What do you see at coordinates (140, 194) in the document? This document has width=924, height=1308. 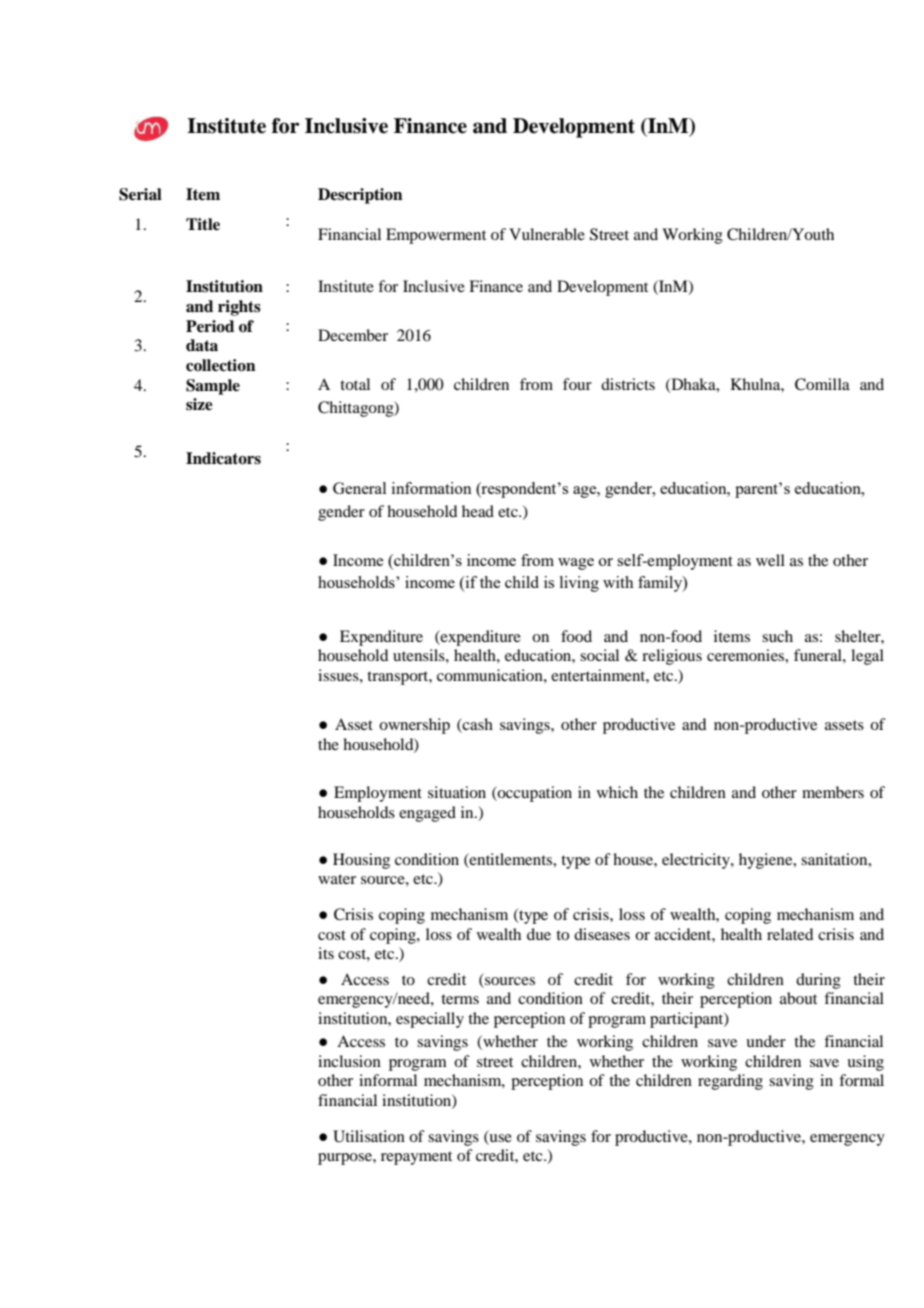 I see `Serial` at bounding box center [140, 194].
